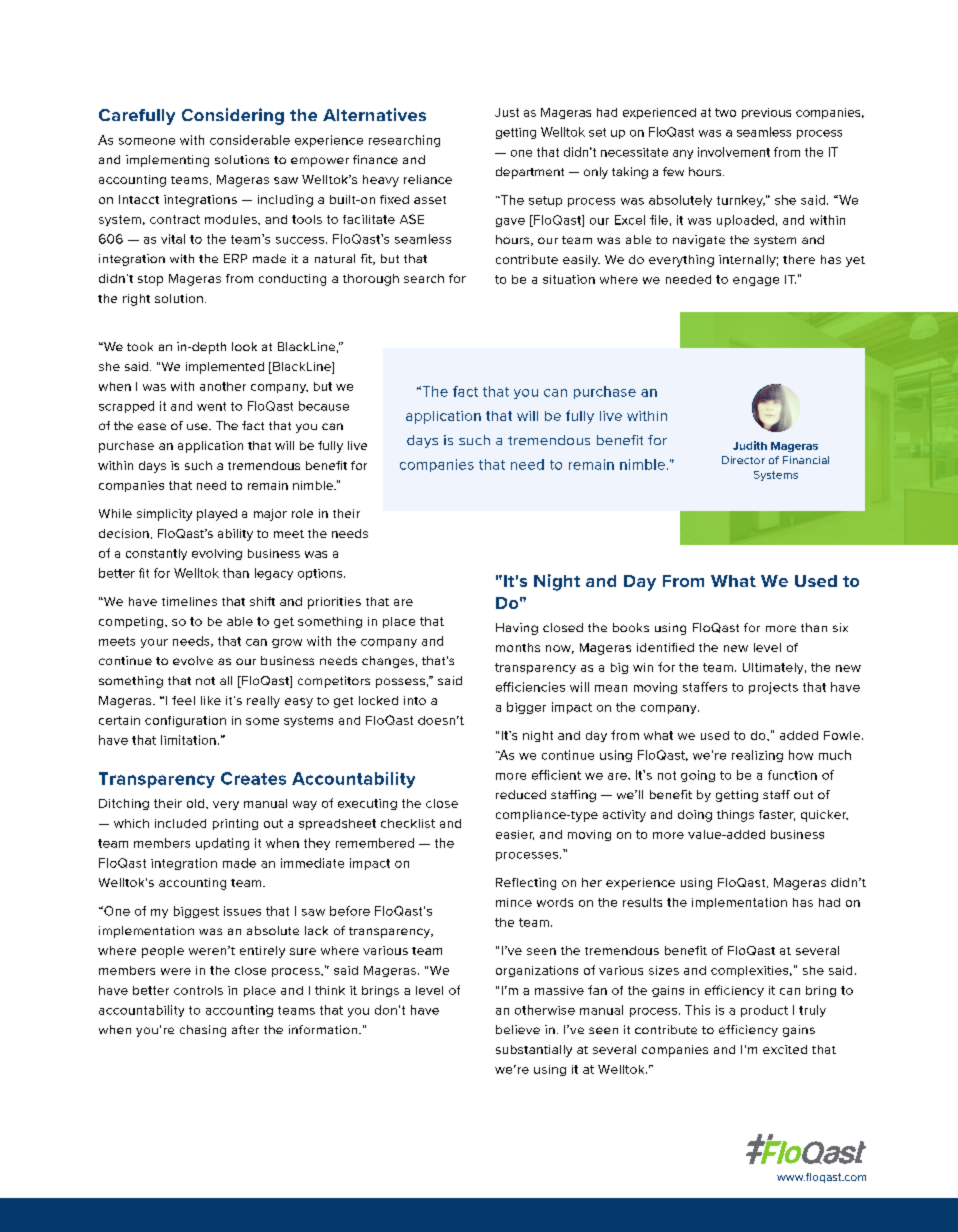  I want to click on timelines, so click(189, 601).
